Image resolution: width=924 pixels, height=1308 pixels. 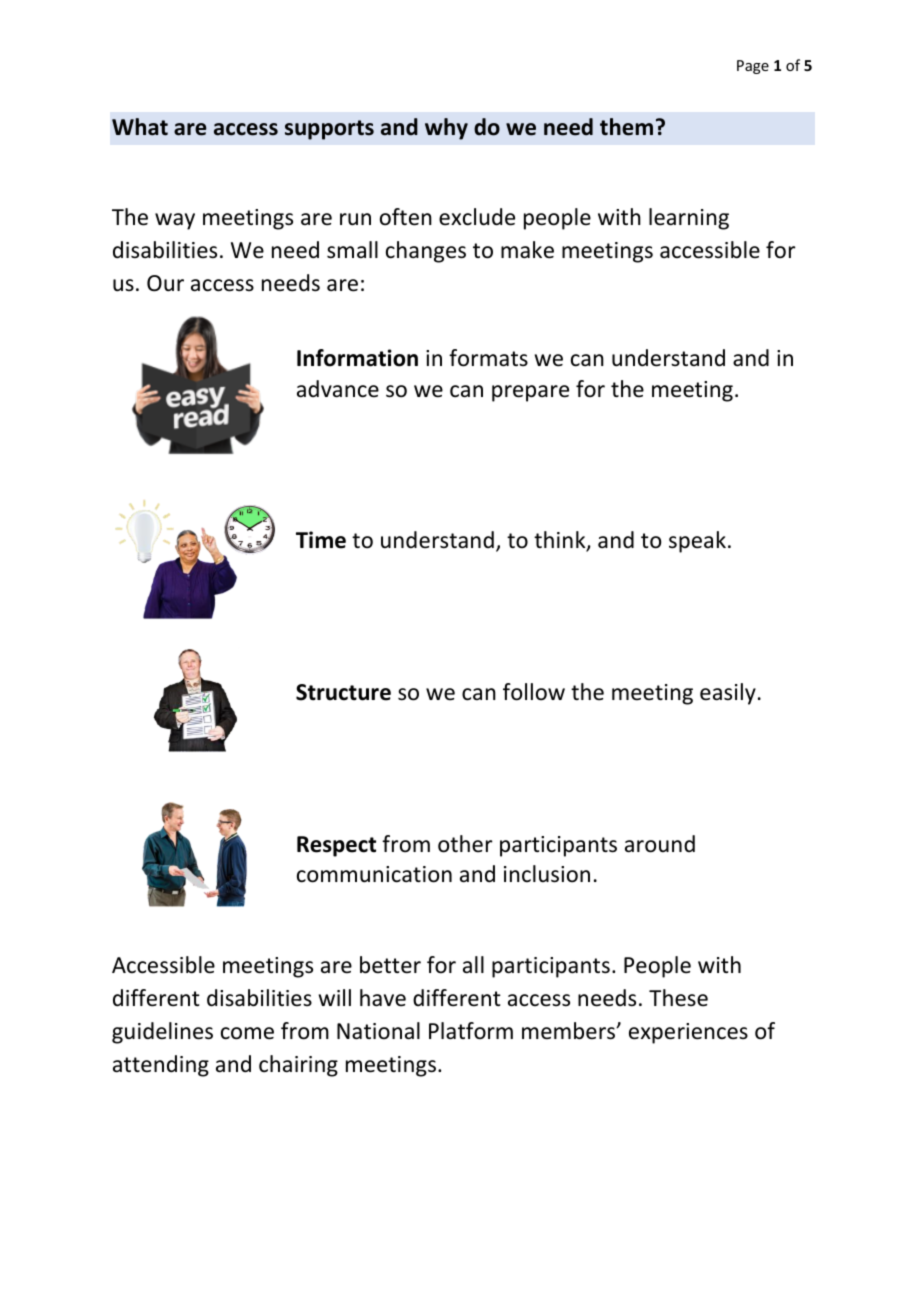 What do you see at coordinates (626, 127) in the document?
I see `them` at bounding box center [626, 127].
